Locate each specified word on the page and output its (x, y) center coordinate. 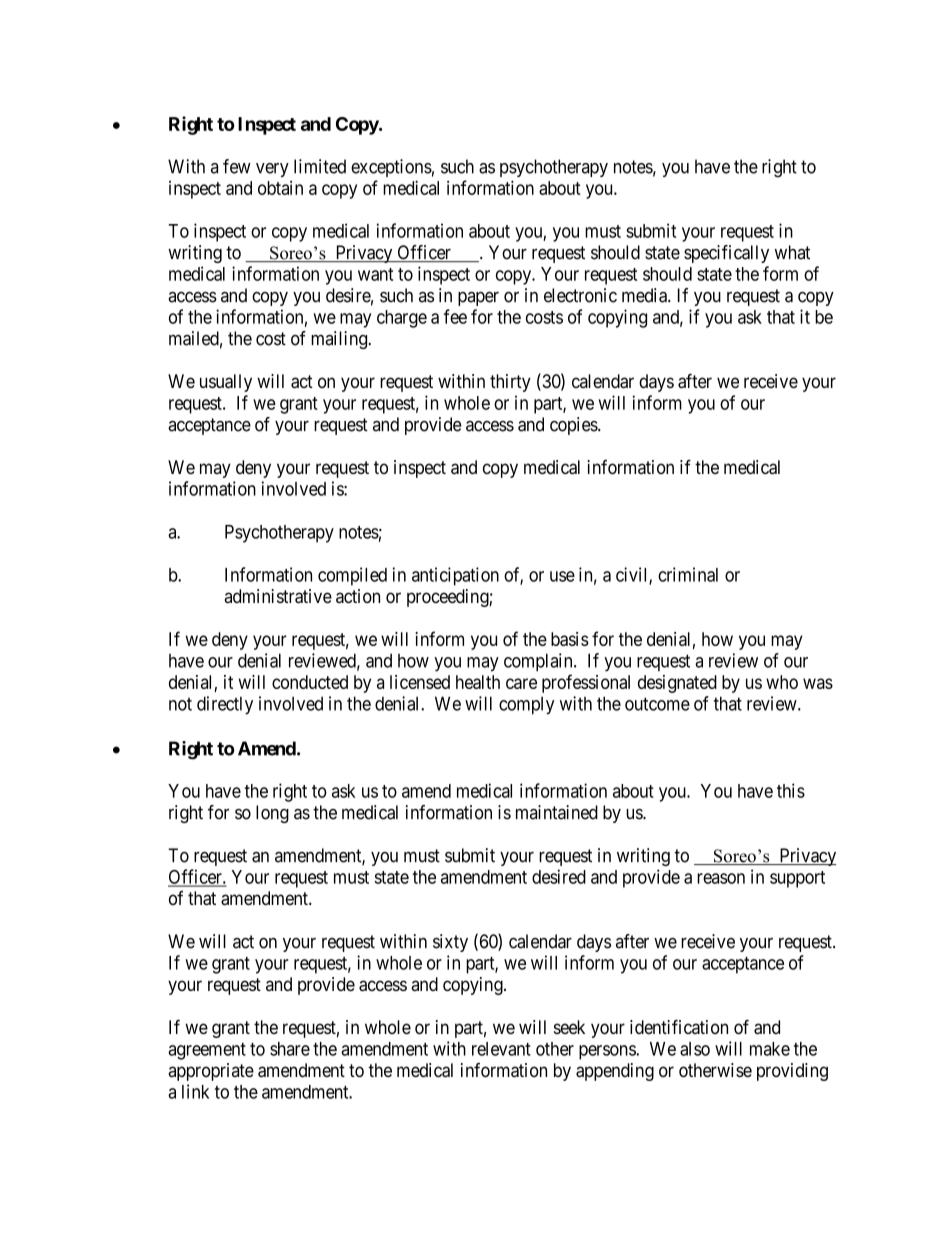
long (272, 814)
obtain (280, 188)
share (290, 1049)
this (791, 790)
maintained (557, 812)
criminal (688, 574)
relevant (501, 1049)
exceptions (391, 168)
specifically (726, 254)
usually (226, 383)
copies (574, 426)
